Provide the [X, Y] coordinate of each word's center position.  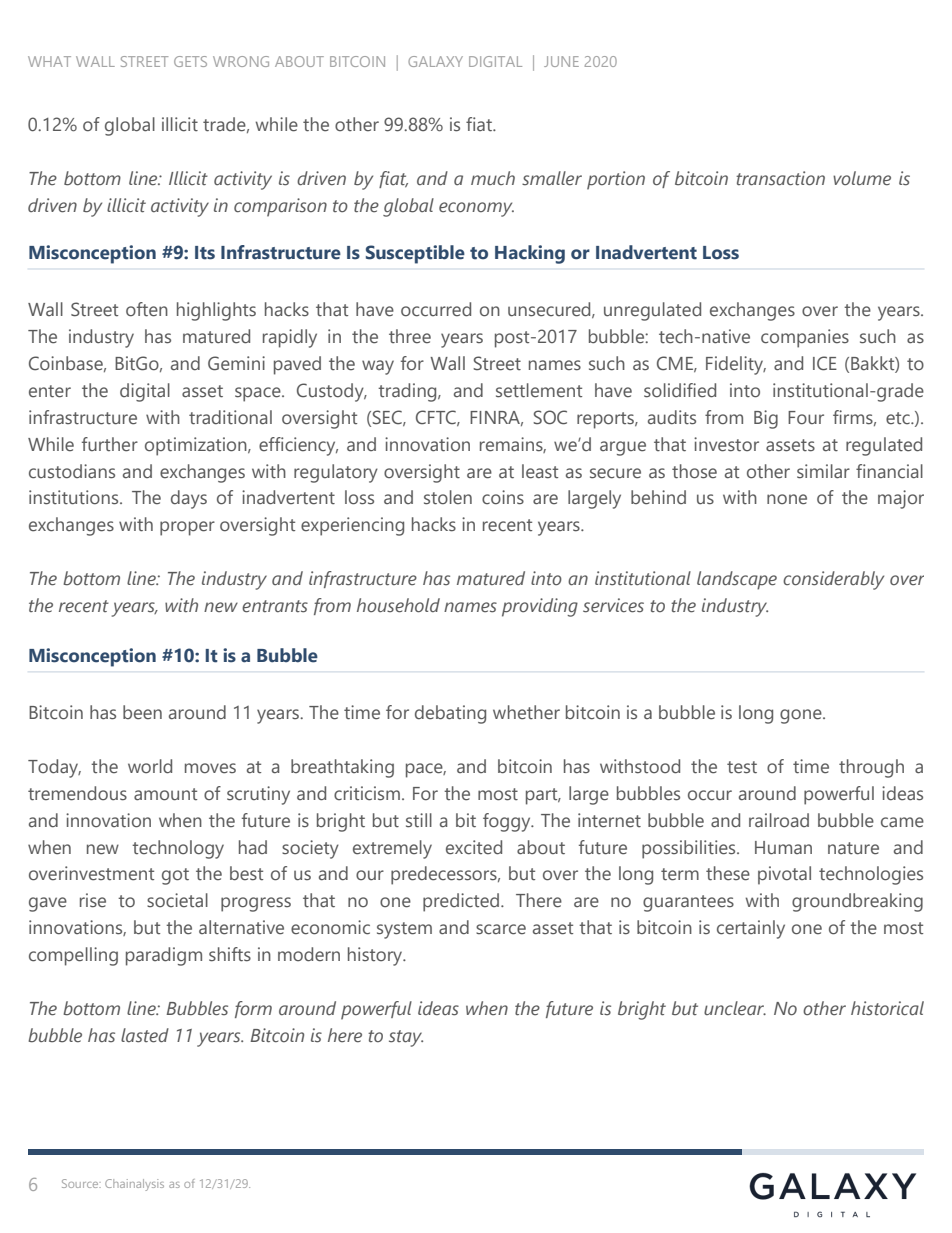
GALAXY [435, 61]
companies [805, 338]
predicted [462, 902]
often [147, 309]
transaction [780, 178]
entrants [275, 606]
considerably [833, 580]
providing [540, 607]
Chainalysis [134, 1185]
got [175, 876]
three [410, 336]
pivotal [784, 875]
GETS [190, 61]
